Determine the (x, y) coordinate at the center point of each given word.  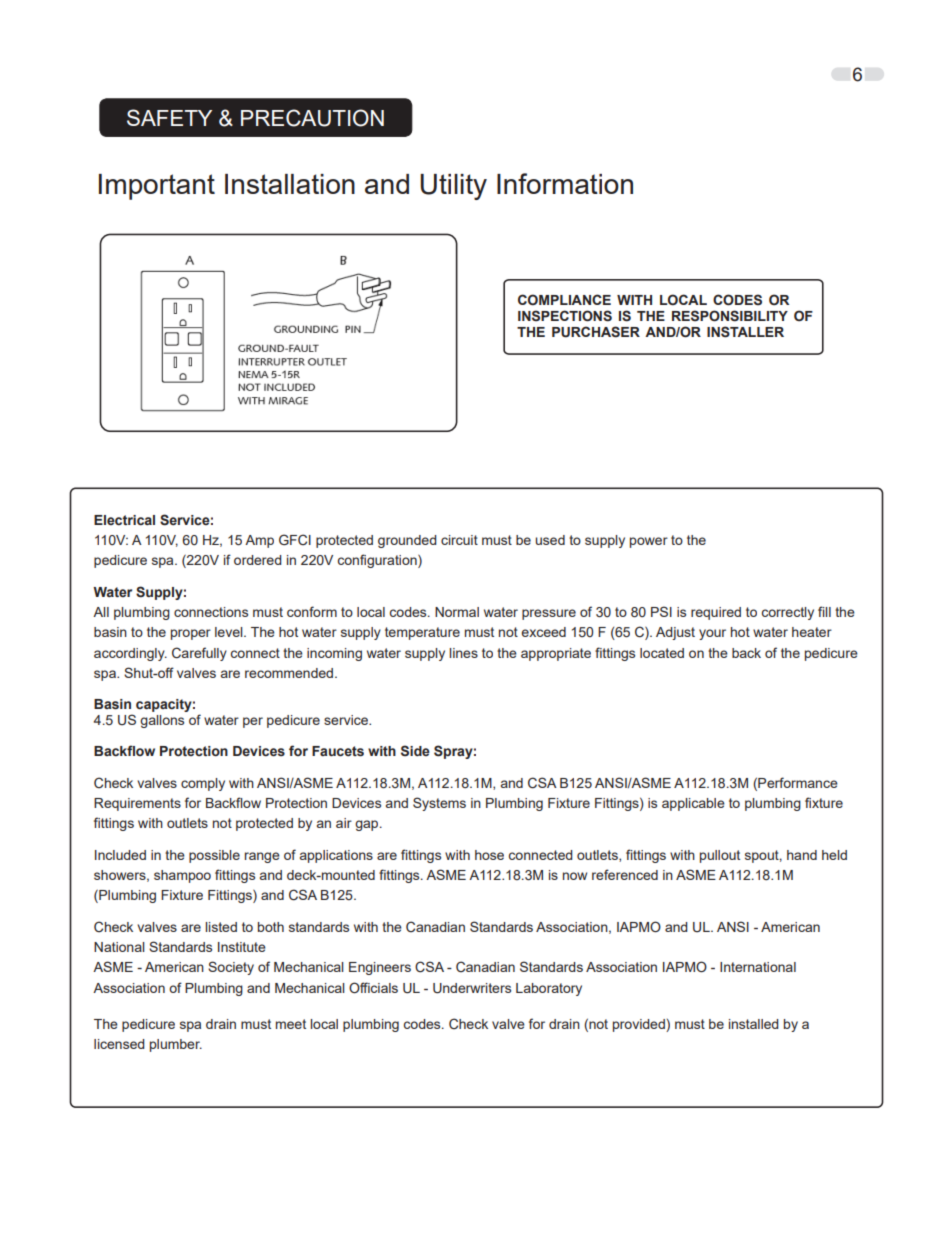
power (649, 542)
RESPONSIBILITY (730, 316)
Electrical (124, 520)
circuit (459, 540)
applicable (693, 804)
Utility (453, 187)
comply (203, 784)
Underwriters (472, 988)
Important (157, 187)
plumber (176, 1045)
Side (415, 751)
